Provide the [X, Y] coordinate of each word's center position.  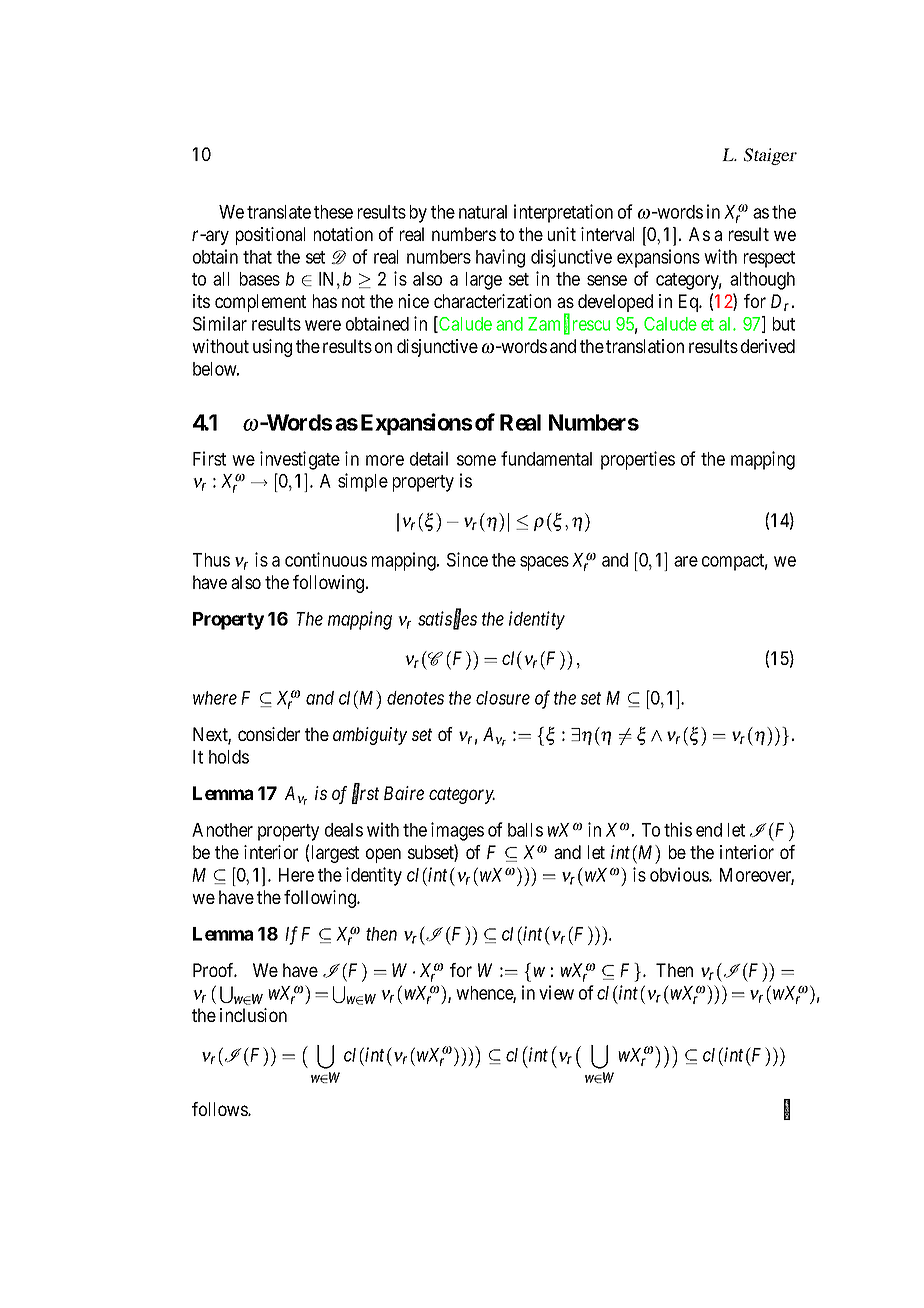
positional [270, 236]
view [556, 992]
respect [769, 259]
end [709, 830]
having [500, 258]
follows [220, 1109]
